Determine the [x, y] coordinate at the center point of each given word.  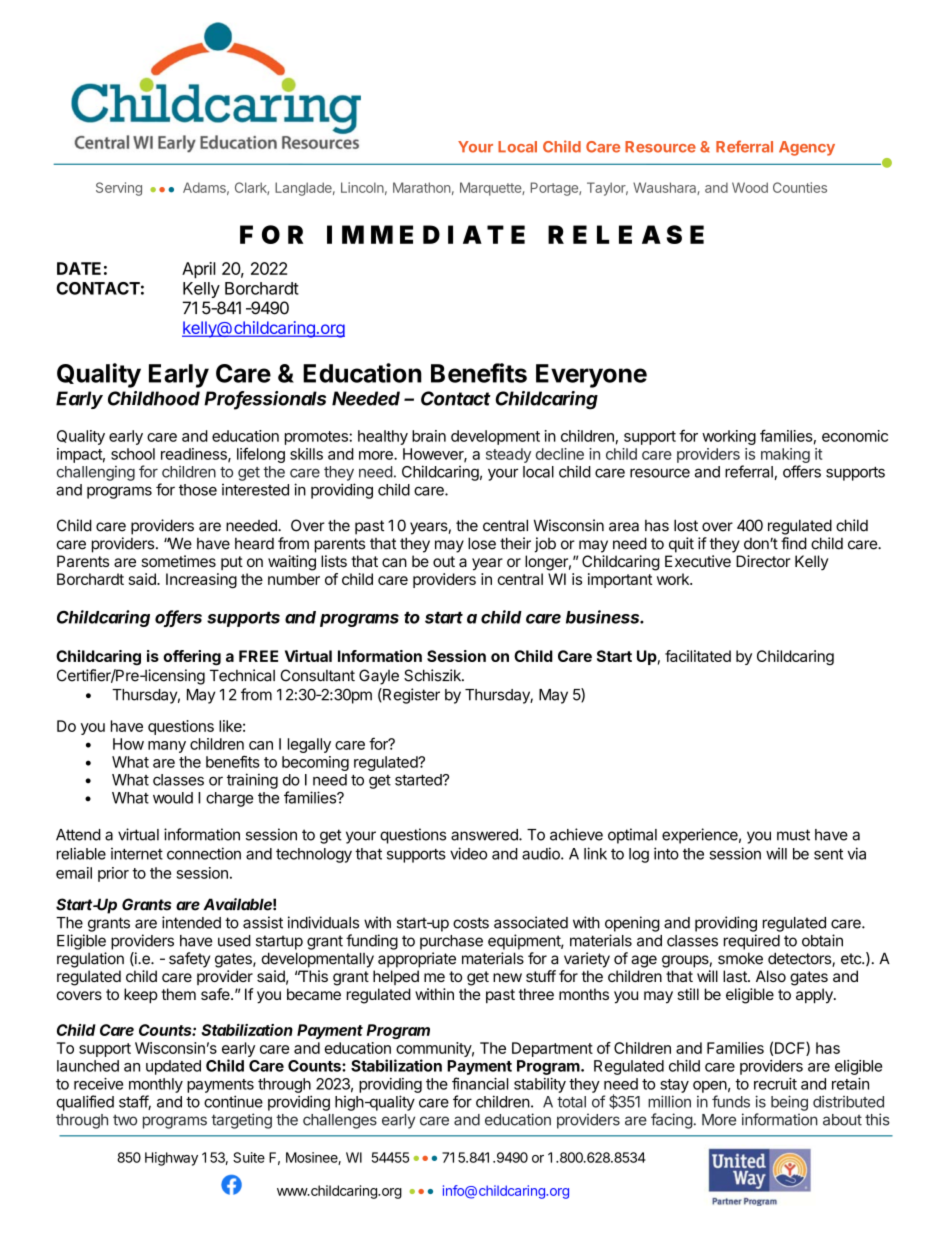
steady [508, 455]
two [125, 1120]
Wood [750, 187]
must [793, 835]
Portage [555, 189]
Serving [119, 189]
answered [485, 835]
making [785, 455]
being [789, 1103]
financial [480, 1083]
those [198, 490]
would [173, 798]
